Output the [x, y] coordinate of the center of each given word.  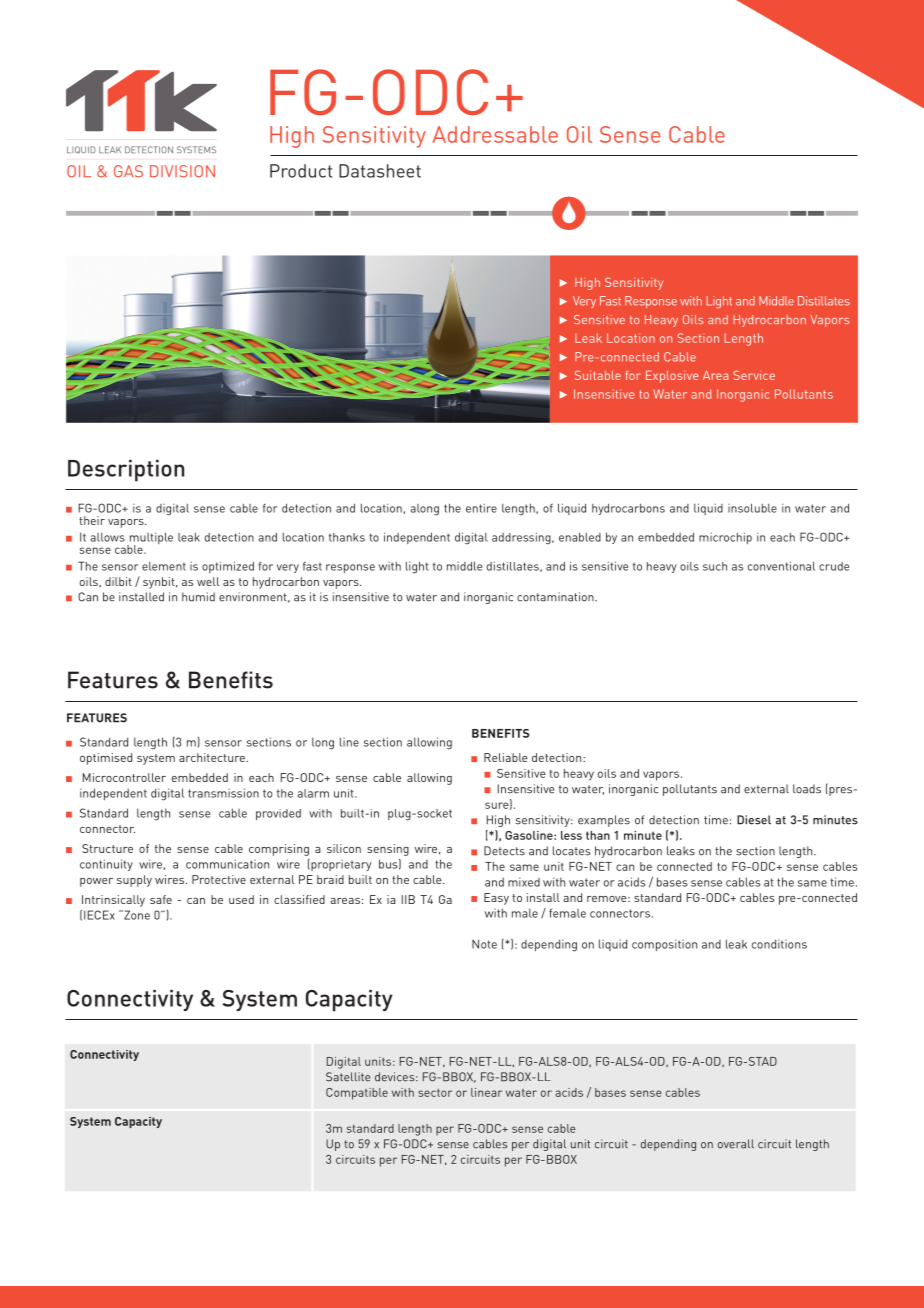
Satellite [348, 1077]
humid [198, 597]
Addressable [495, 134]
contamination [556, 597]
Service [754, 375]
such [715, 566]
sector [435, 1093]
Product [301, 171]
